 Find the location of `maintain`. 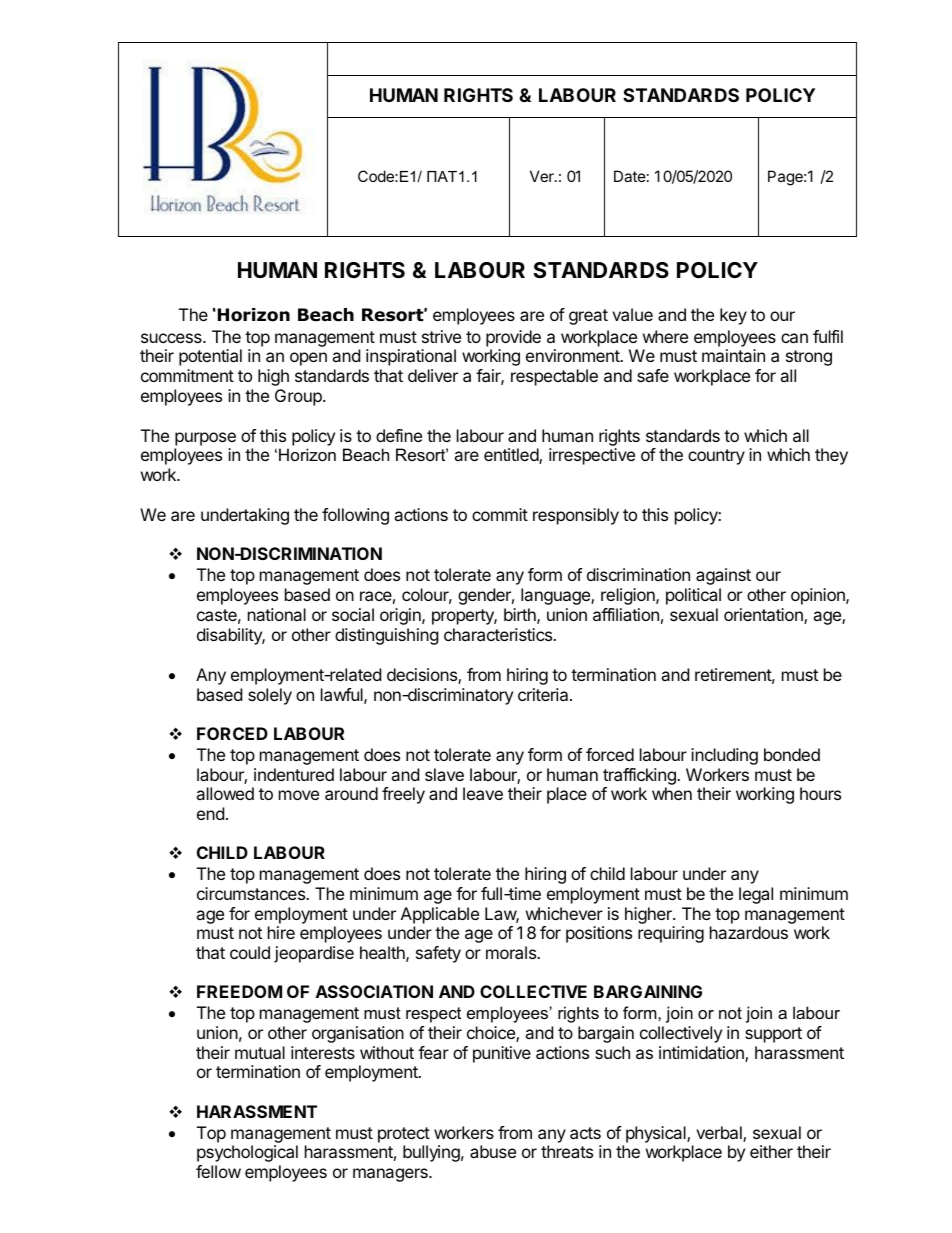

maintain is located at coordinates (733, 355).
